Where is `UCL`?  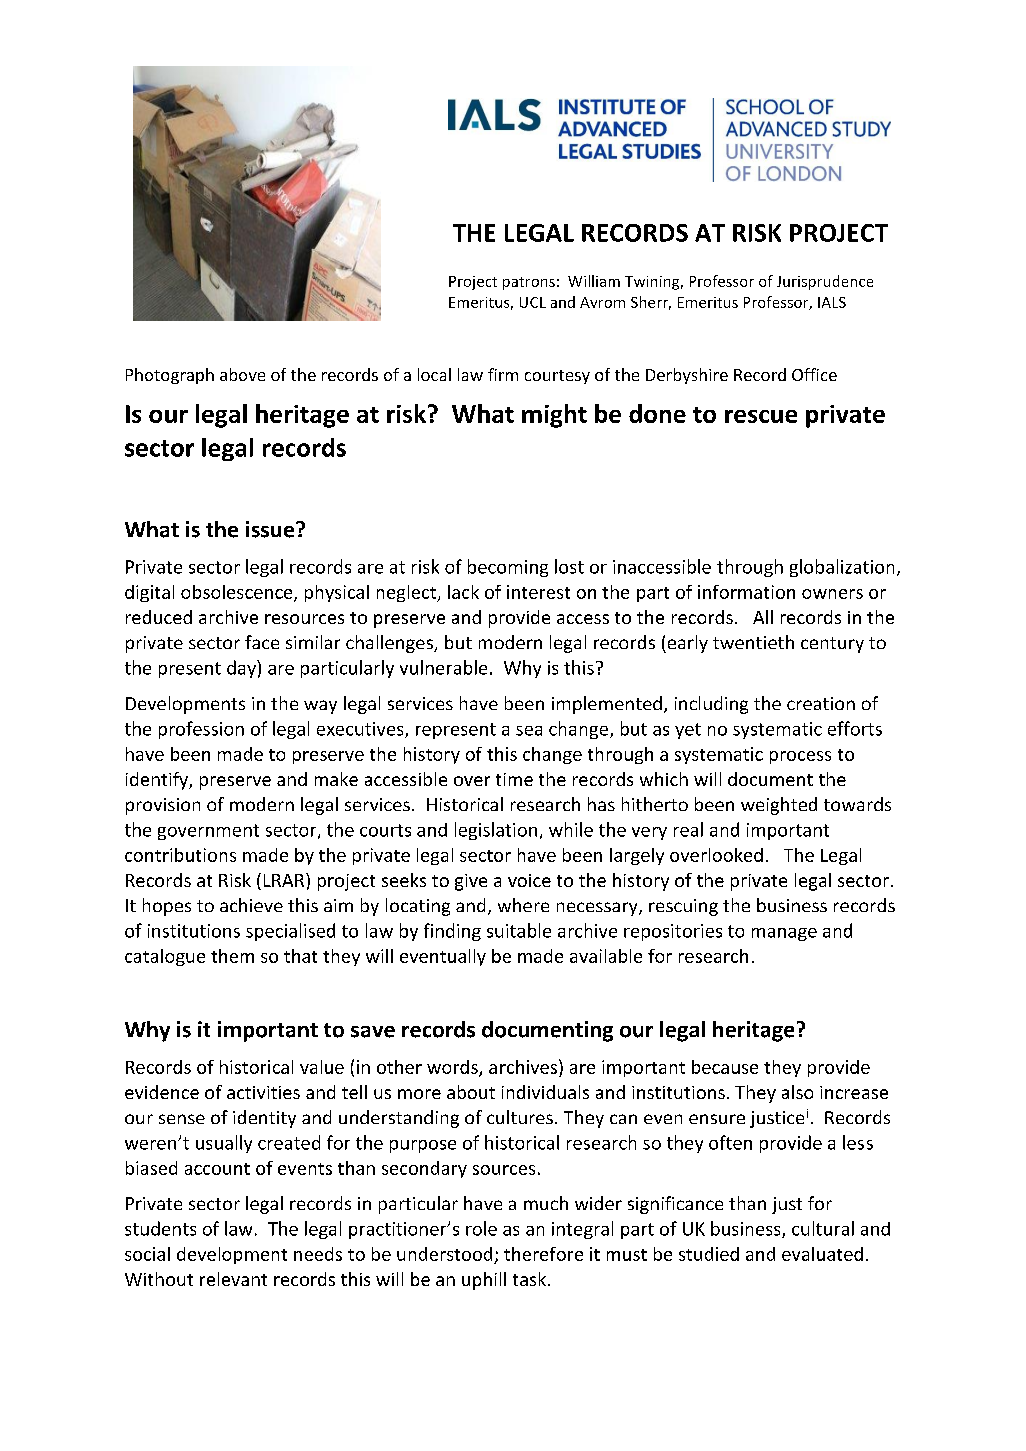 UCL is located at coordinates (533, 302).
